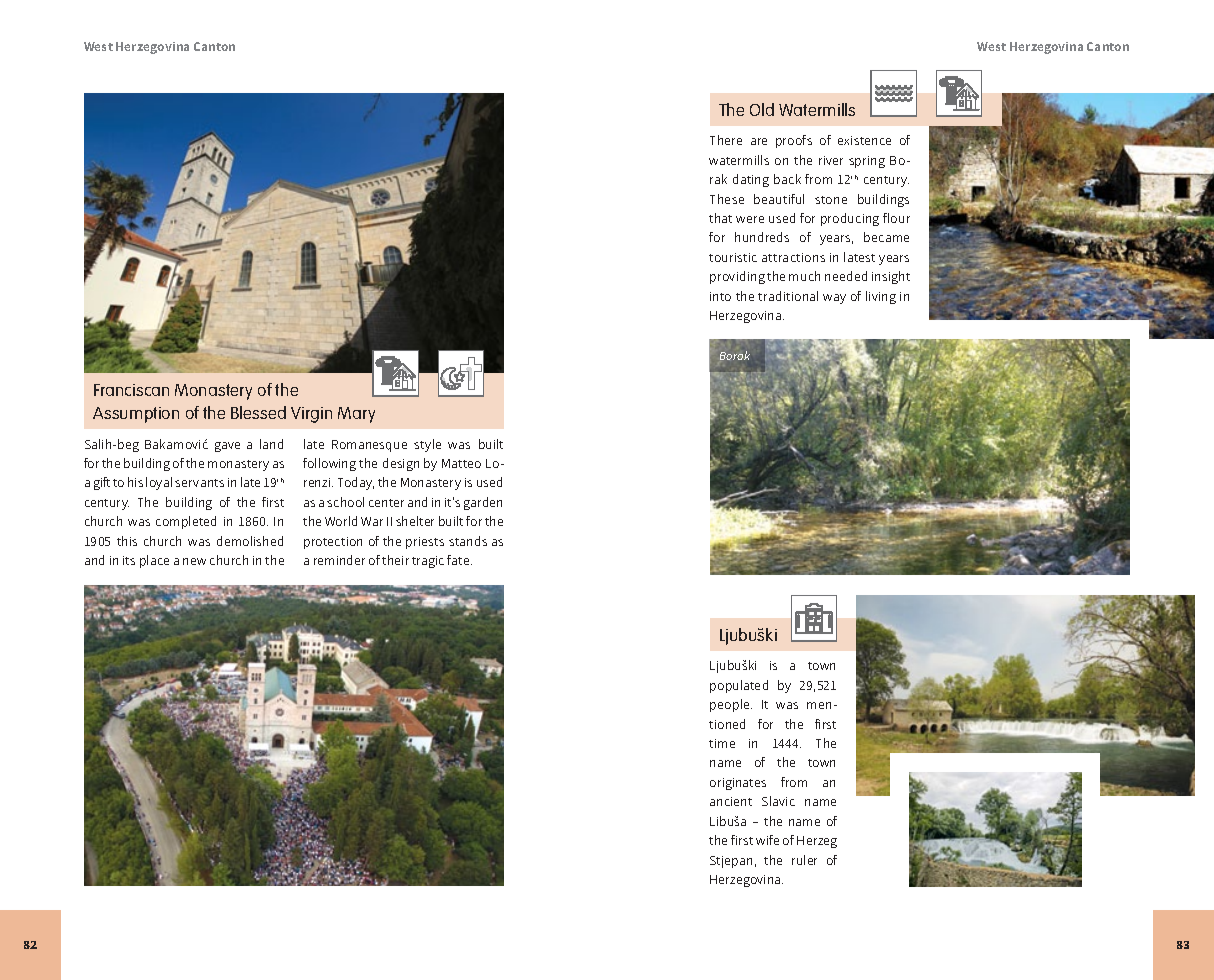 The image size is (1214, 980). What do you see at coordinates (199, 483) in the screenshot?
I see `servants` at bounding box center [199, 483].
